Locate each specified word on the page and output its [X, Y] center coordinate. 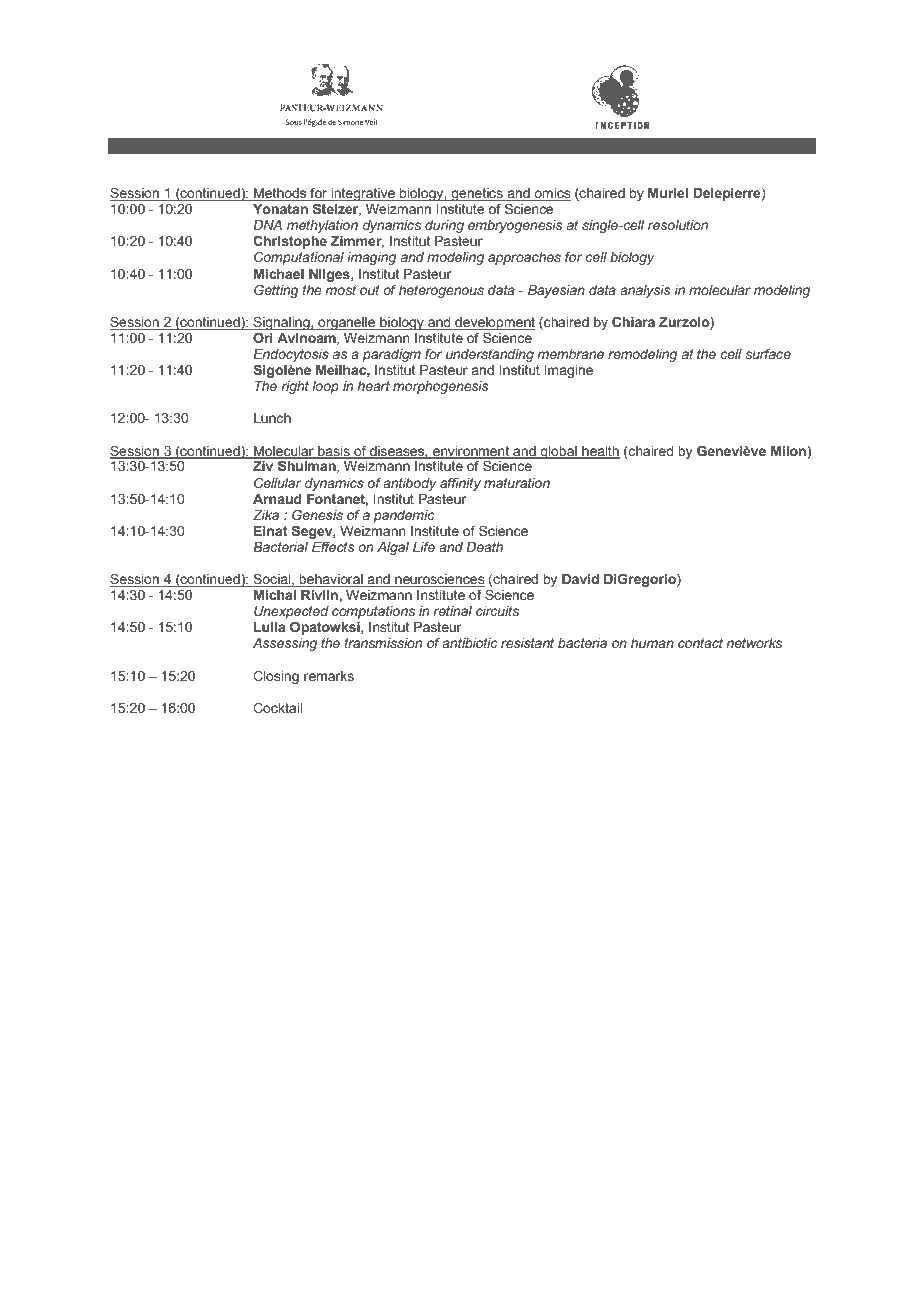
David [580, 579]
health [600, 452]
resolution [678, 225]
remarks [329, 676]
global [558, 452]
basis [334, 452]
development [494, 325]
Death [484, 547]
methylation [322, 226]
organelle [347, 323]
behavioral [331, 580]
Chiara [633, 321]
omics [551, 194]
